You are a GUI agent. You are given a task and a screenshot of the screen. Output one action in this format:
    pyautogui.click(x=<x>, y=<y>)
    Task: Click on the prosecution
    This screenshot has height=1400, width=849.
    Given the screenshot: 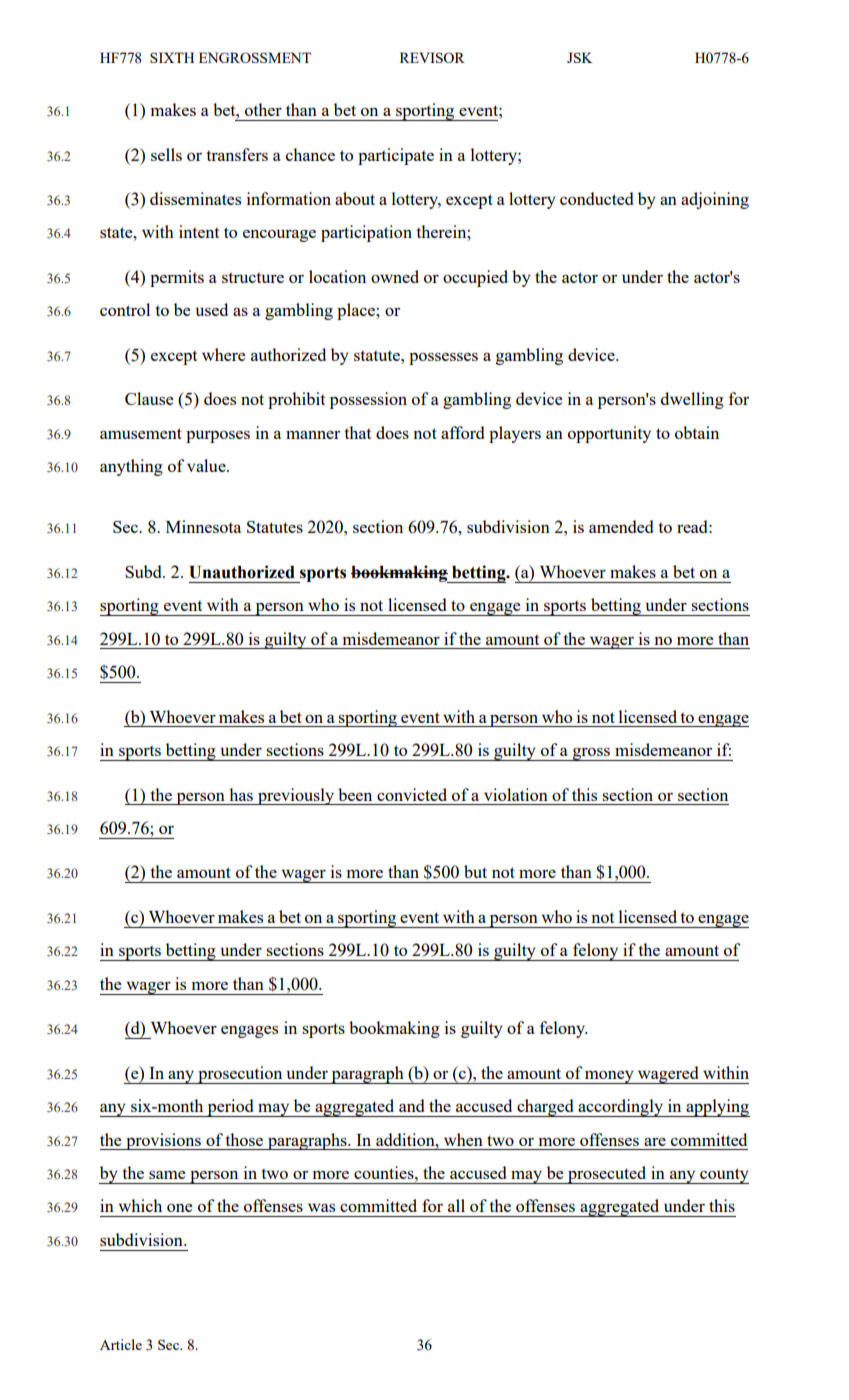 What is the action you would take?
    pyautogui.click(x=240, y=1075)
